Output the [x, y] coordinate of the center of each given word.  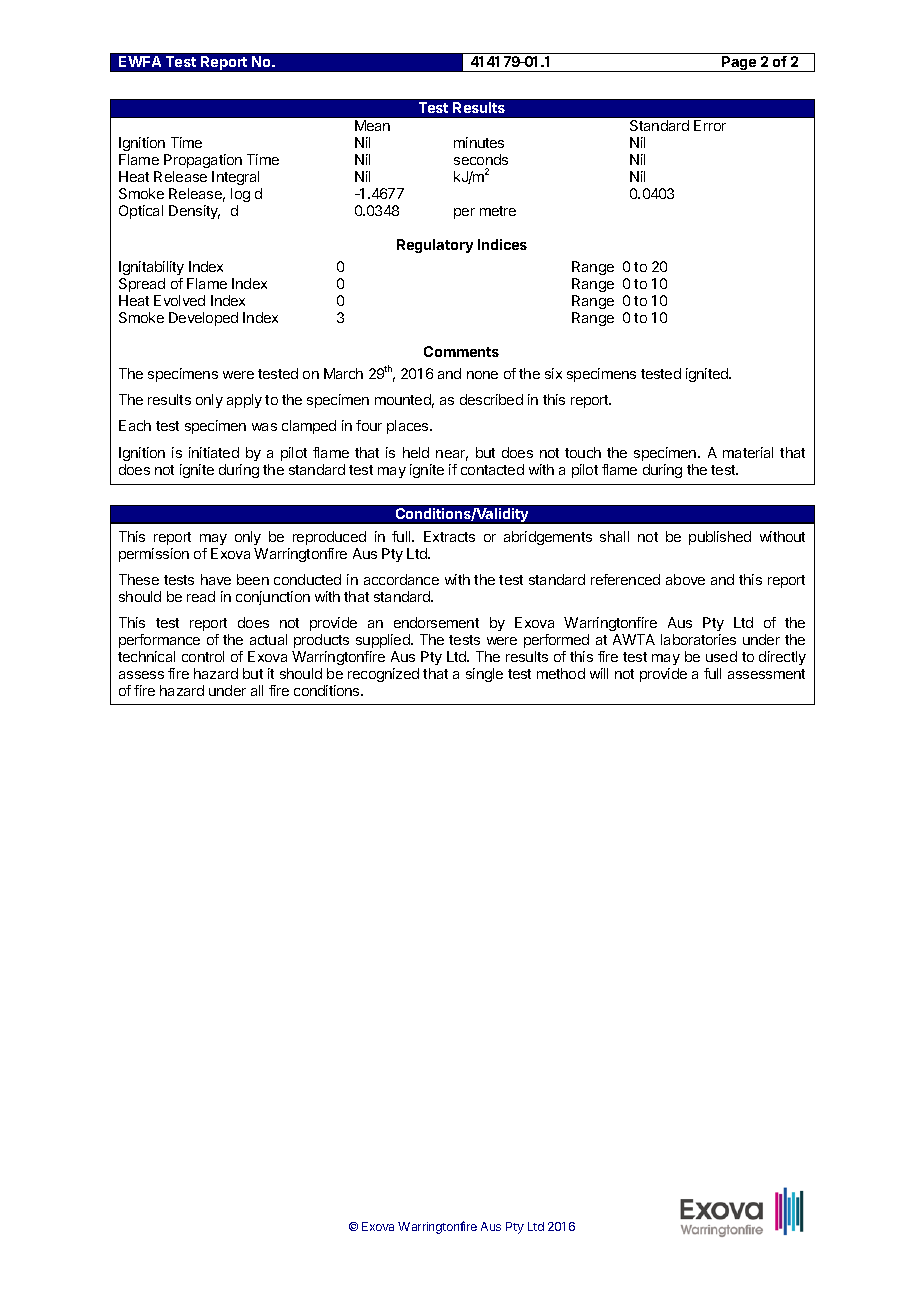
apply [244, 401]
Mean [372, 125]
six [553, 373]
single [484, 675]
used [721, 656]
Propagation [203, 161]
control [203, 656]
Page [739, 64]
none [482, 375]
